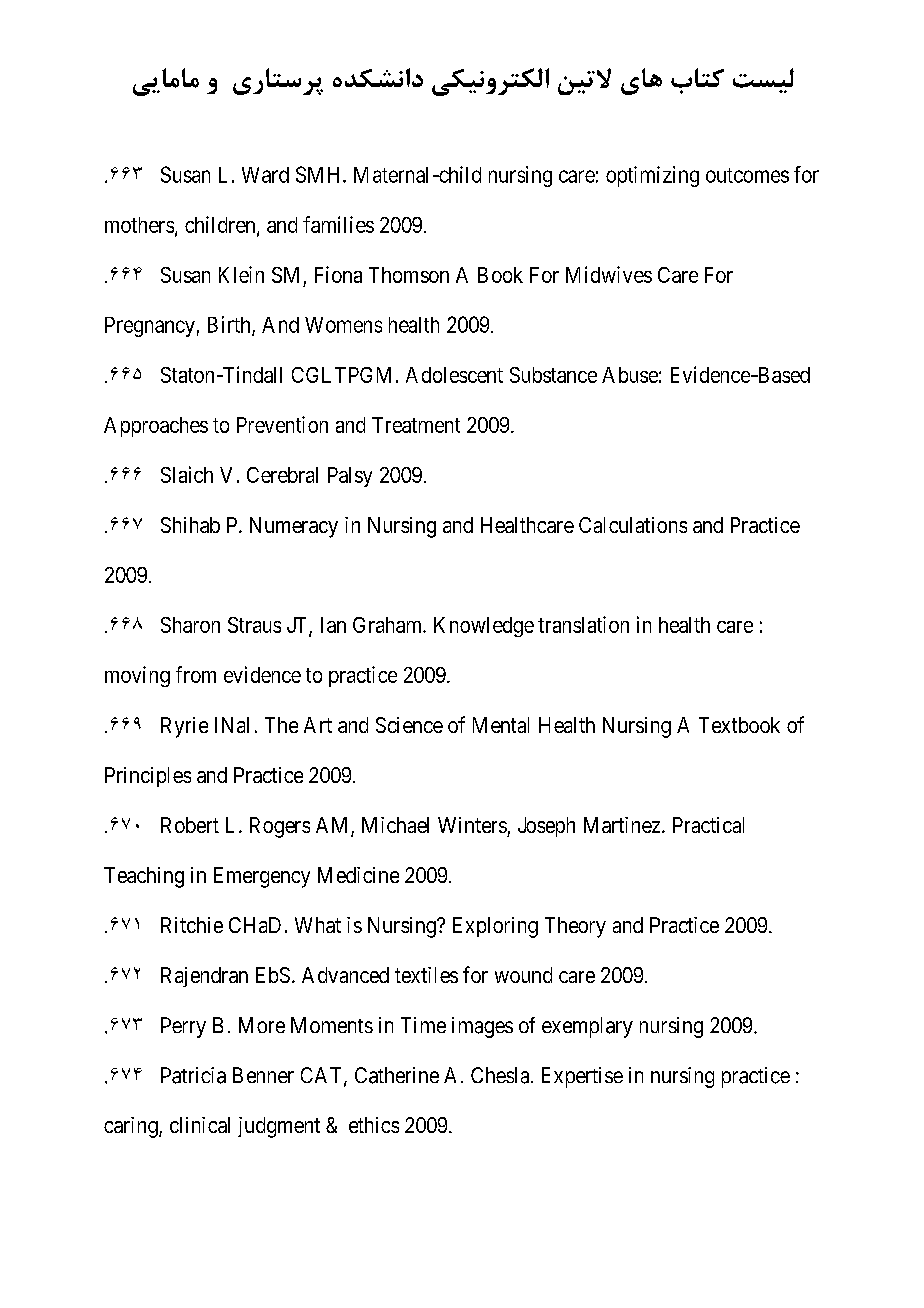  What do you see at coordinates (397, 1075) in the image?
I see `Catherine` at bounding box center [397, 1075].
